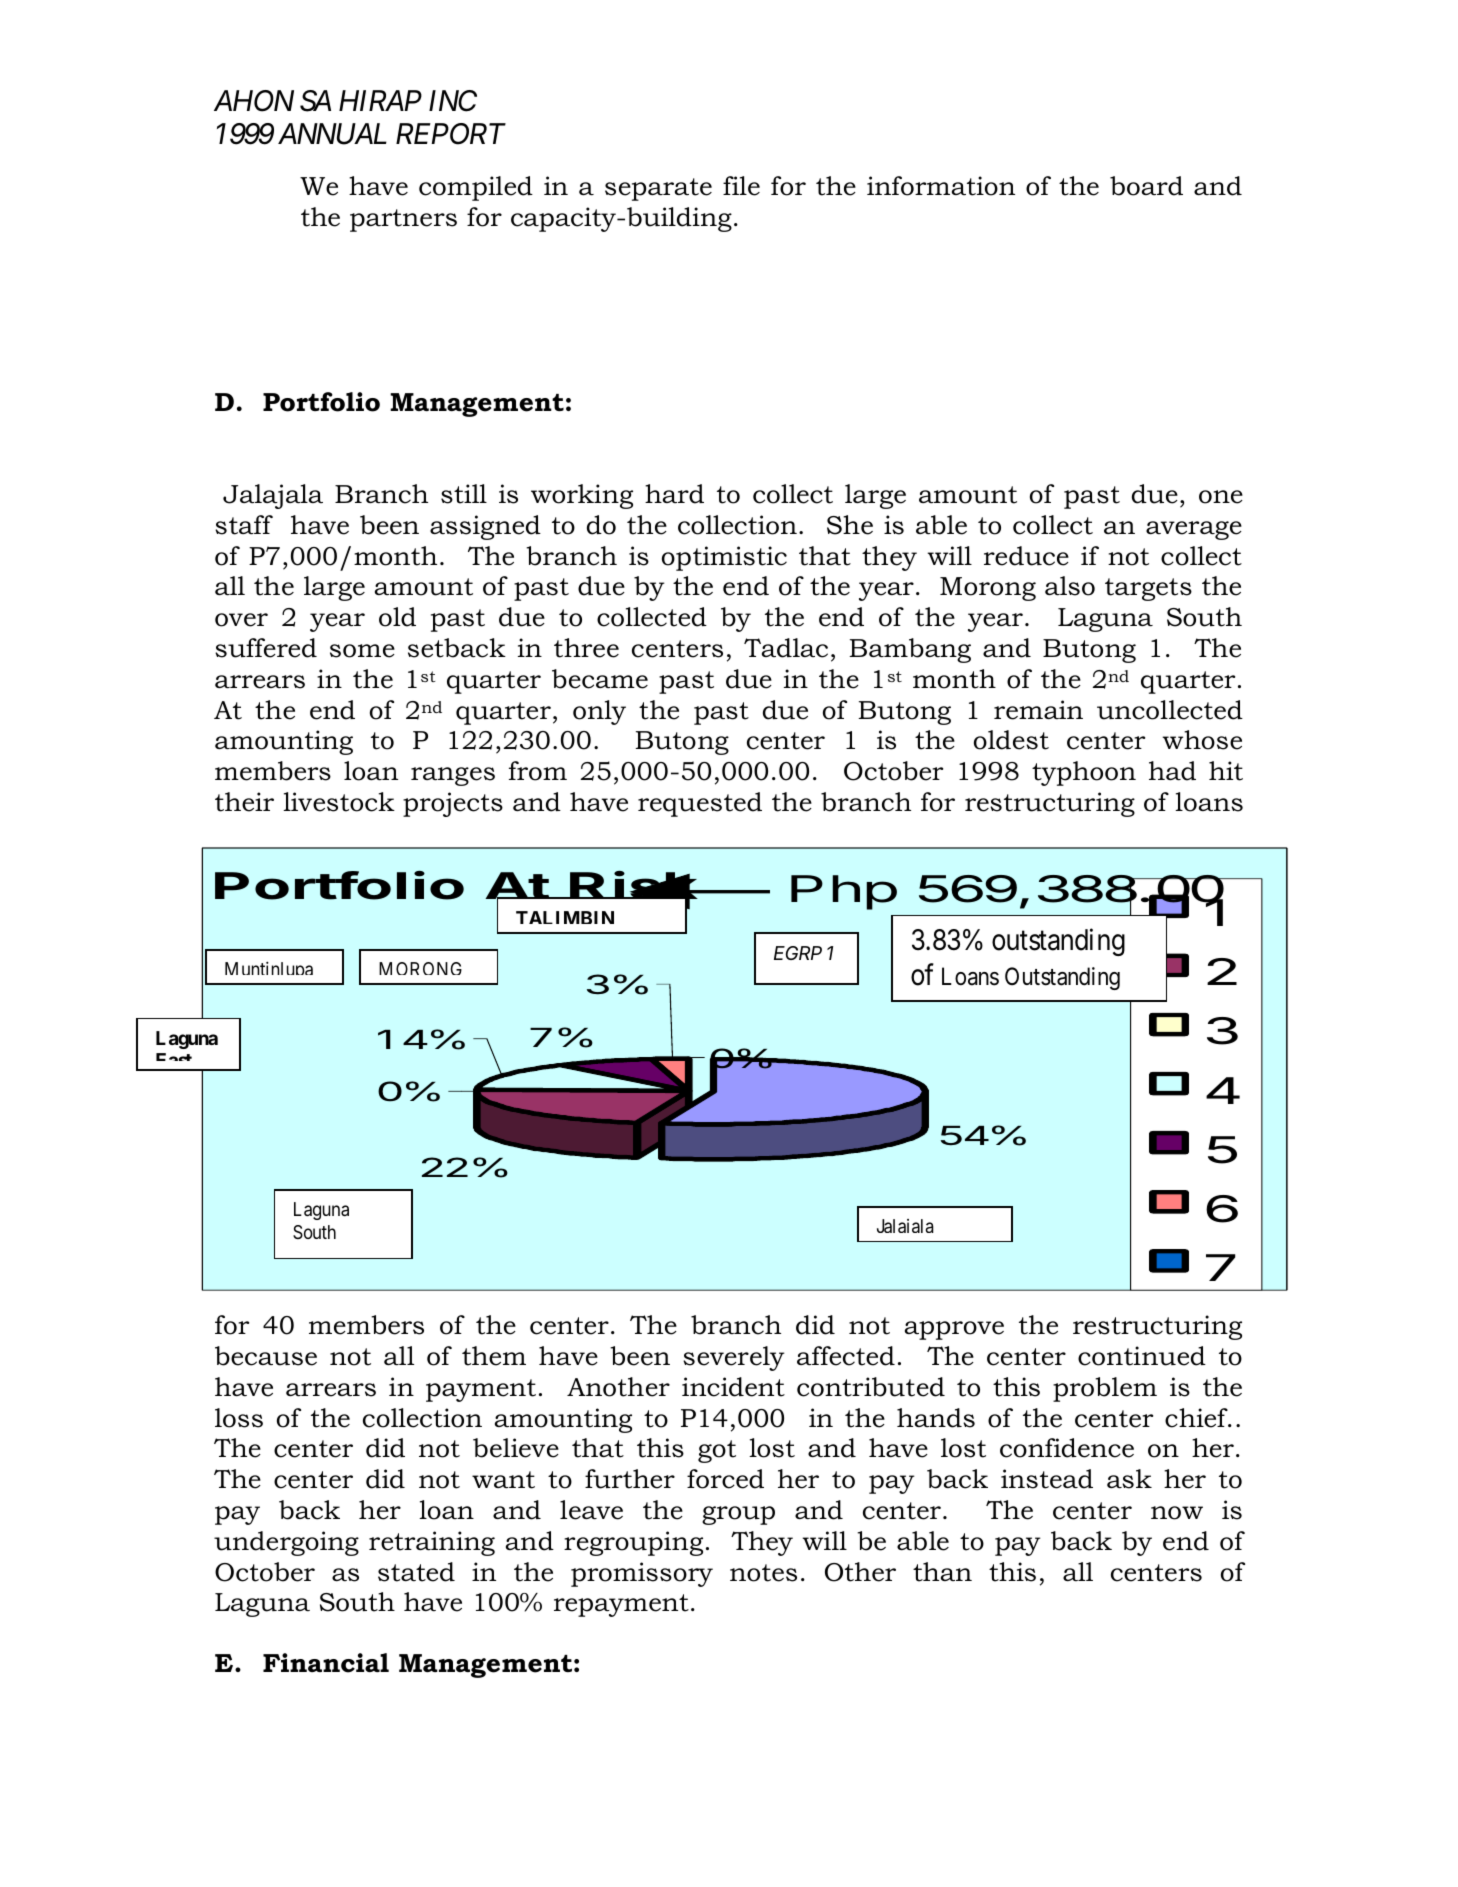 This document has width=1458, height=1887. I want to click on ANNUAL, so click(332, 134).
